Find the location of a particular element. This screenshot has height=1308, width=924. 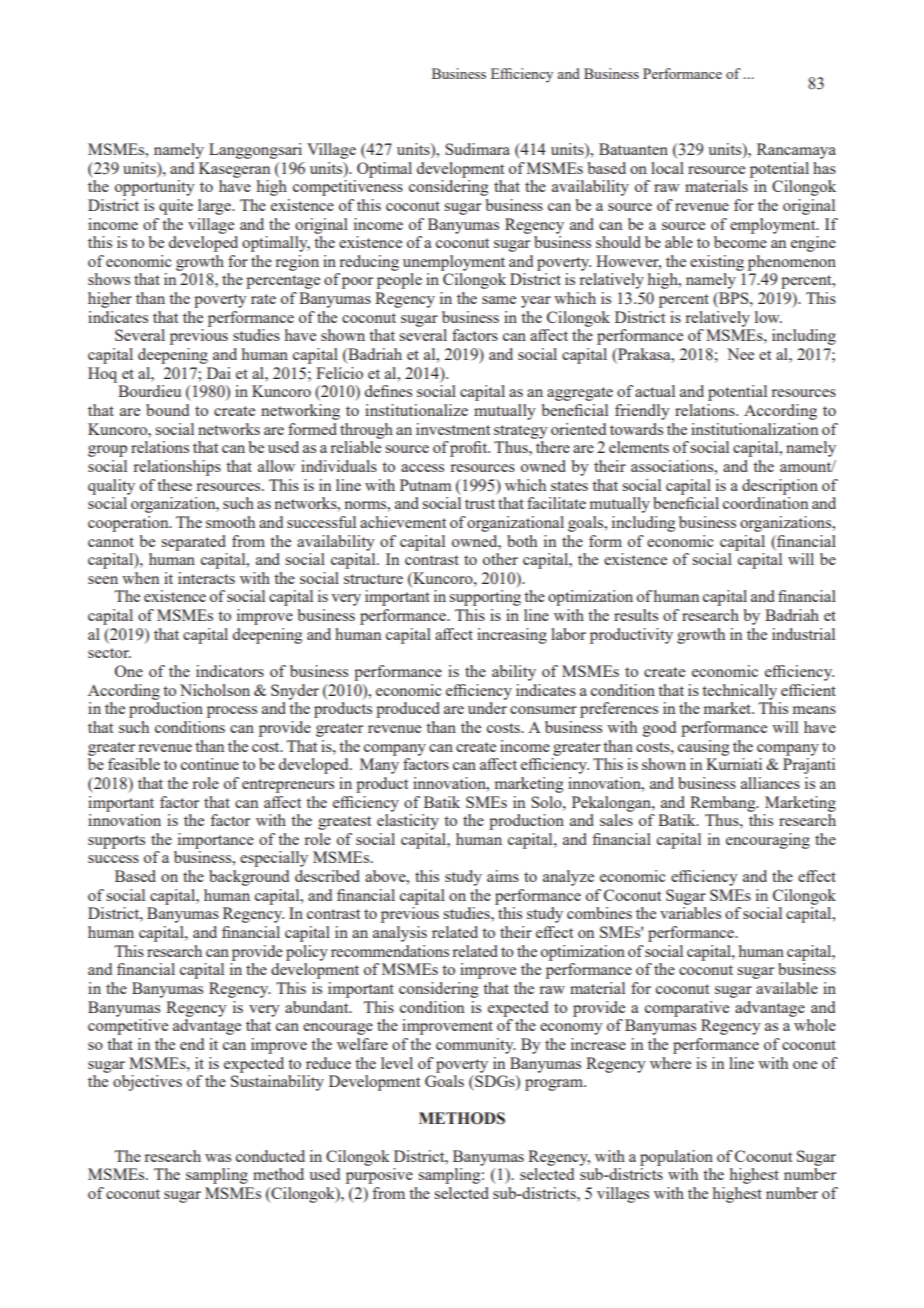

trust is located at coordinates (480, 504).
